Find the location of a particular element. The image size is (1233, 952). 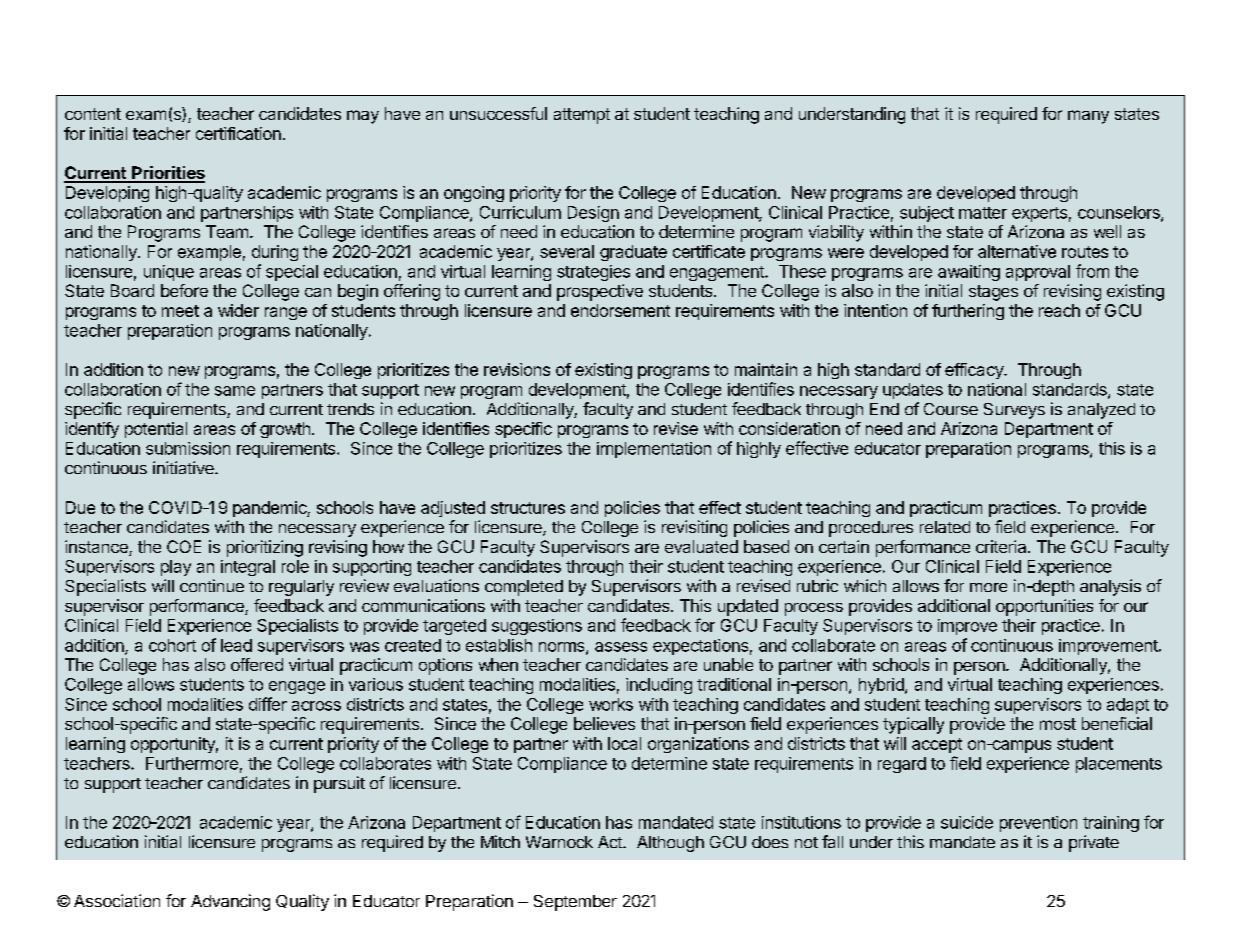

attempt is located at coordinates (582, 116).
